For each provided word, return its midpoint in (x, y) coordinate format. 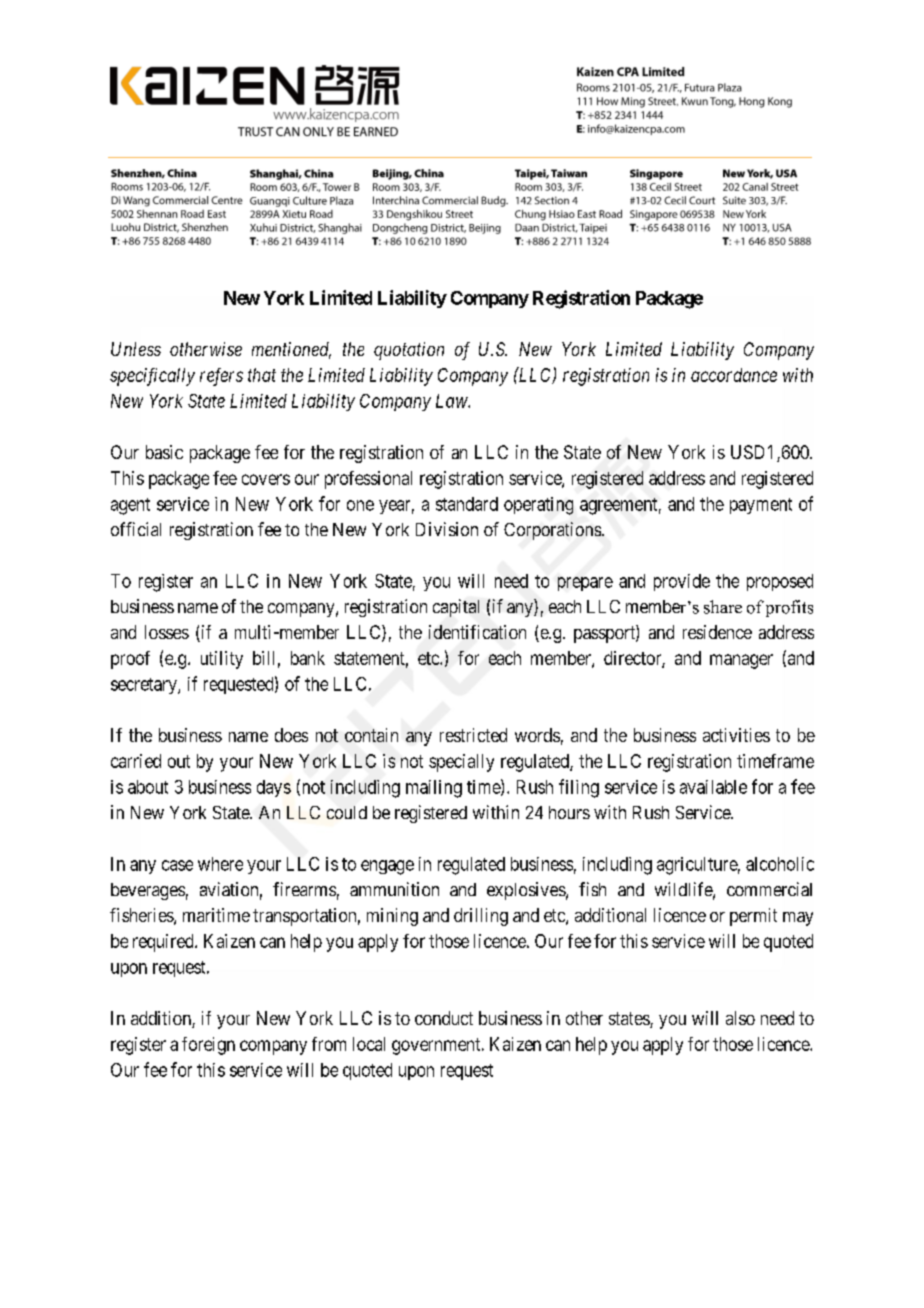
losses (167, 632)
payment (761, 506)
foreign (208, 1046)
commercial (769, 889)
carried (136, 761)
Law (452, 401)
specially (461, 763)
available (713, 787)
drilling (481, 917)
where (220, 864)
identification (477, 632)
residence (717, 632)
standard (467, 504)
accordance (734, 375)
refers (221, 377)
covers (266, 479)
